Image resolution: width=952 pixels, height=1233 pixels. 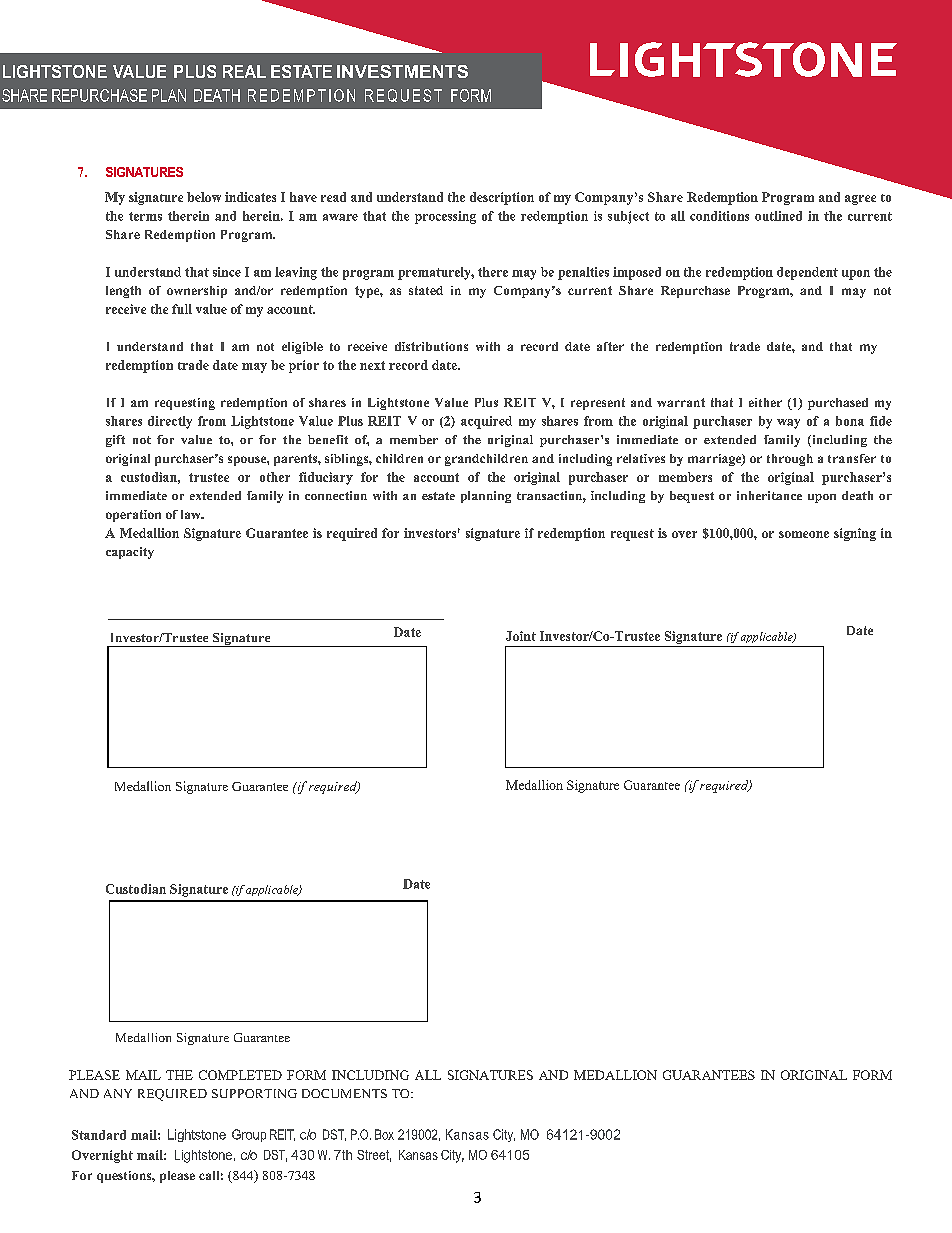 What do you see at coordinates (402, 71) in the page?
I see `INVESTMENTS` at bounding box center [402, 71].
